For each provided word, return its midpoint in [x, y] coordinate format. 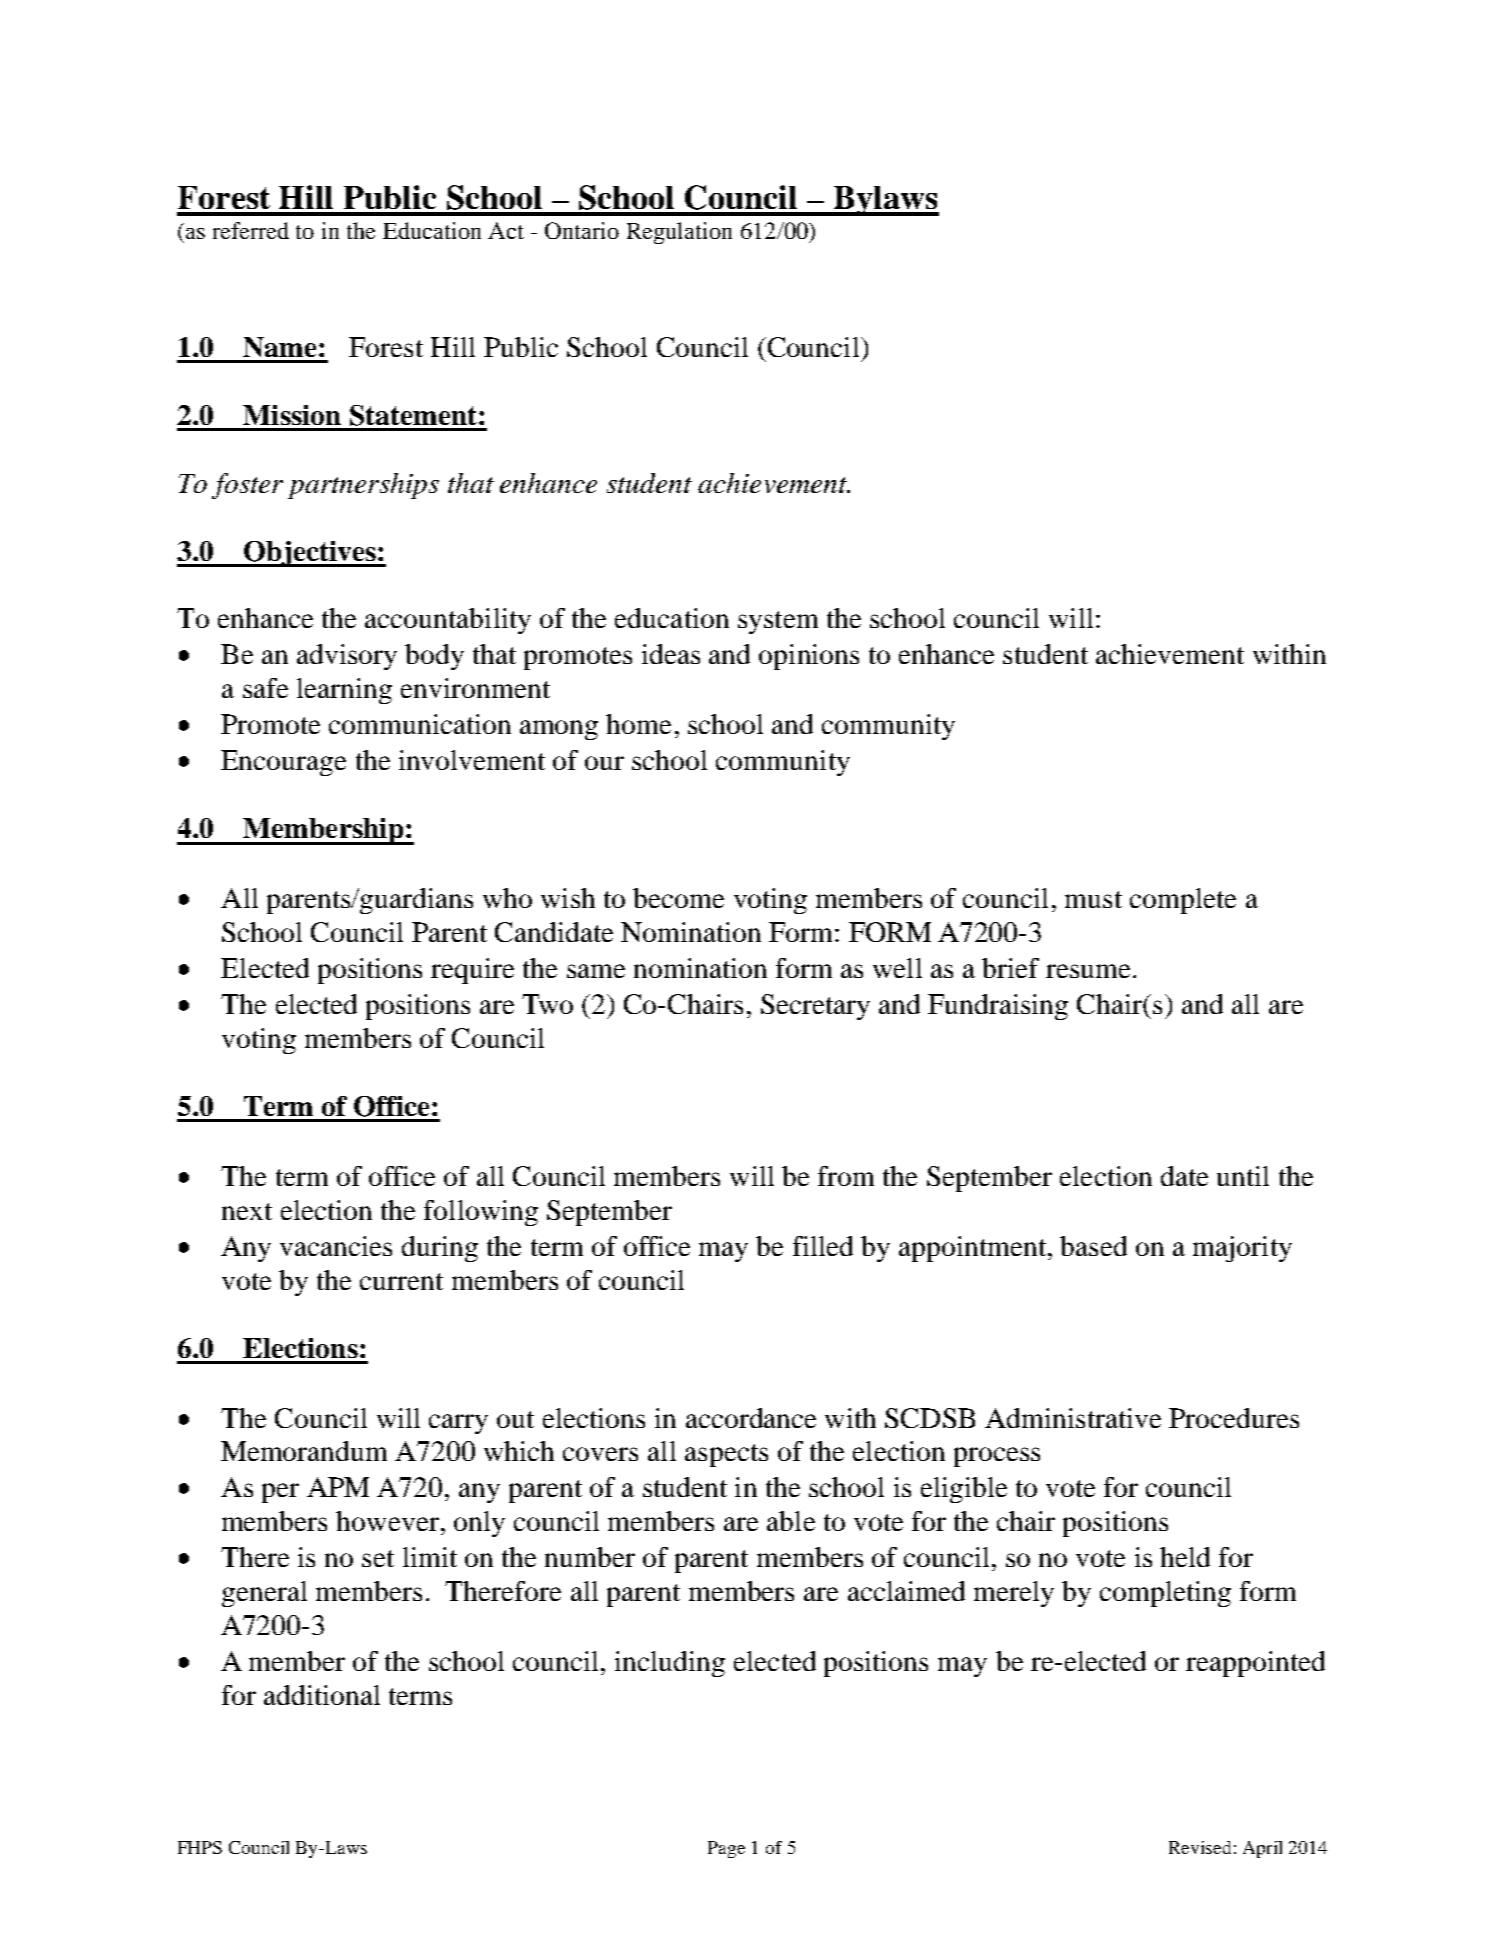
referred [251, 230]
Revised [1200, 1847]
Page [726, 1849]
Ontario [582, 230]
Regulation [679, 233]
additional [322, 1695]
